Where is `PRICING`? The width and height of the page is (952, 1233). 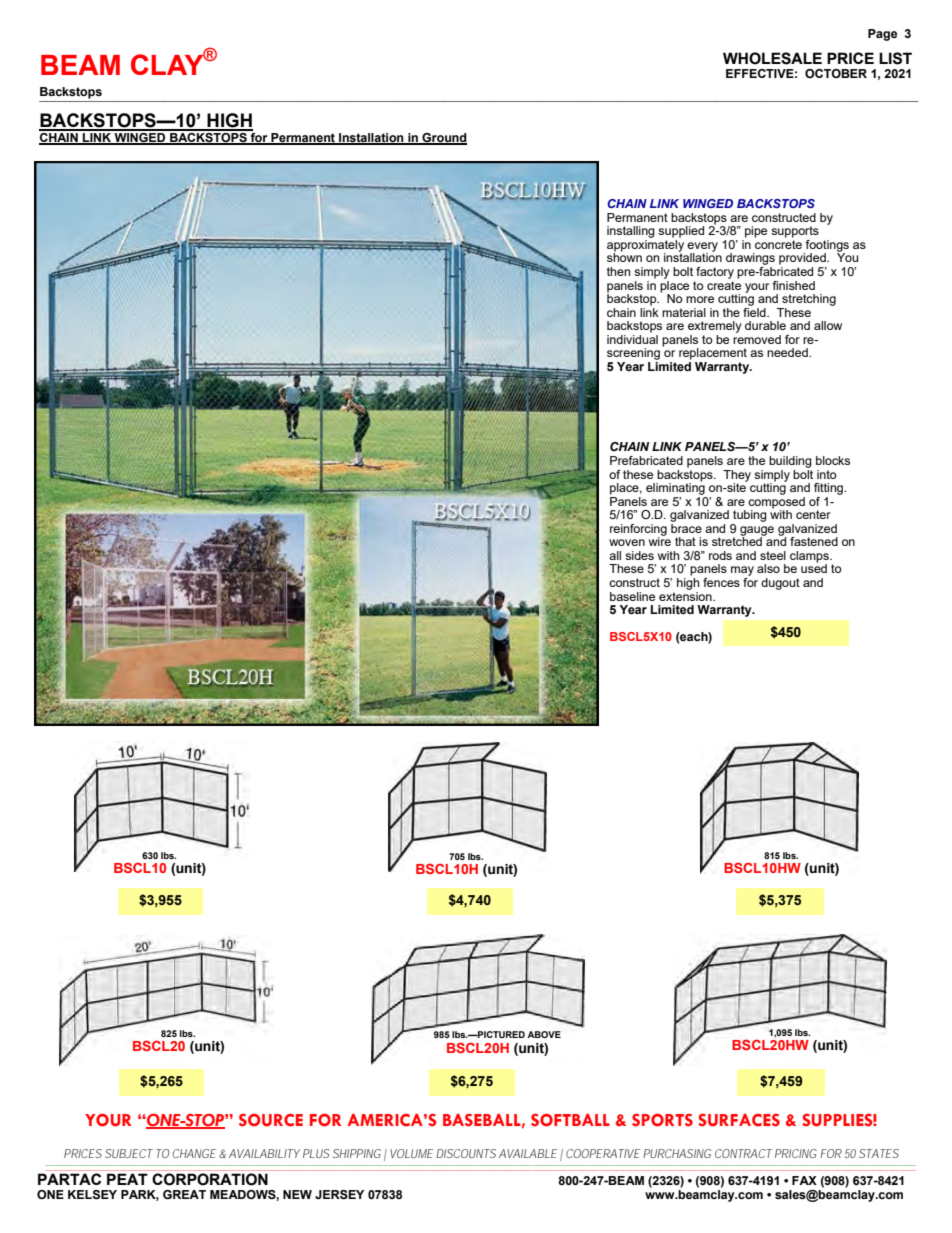 PRICING is located at coordinates (796, 1153).
